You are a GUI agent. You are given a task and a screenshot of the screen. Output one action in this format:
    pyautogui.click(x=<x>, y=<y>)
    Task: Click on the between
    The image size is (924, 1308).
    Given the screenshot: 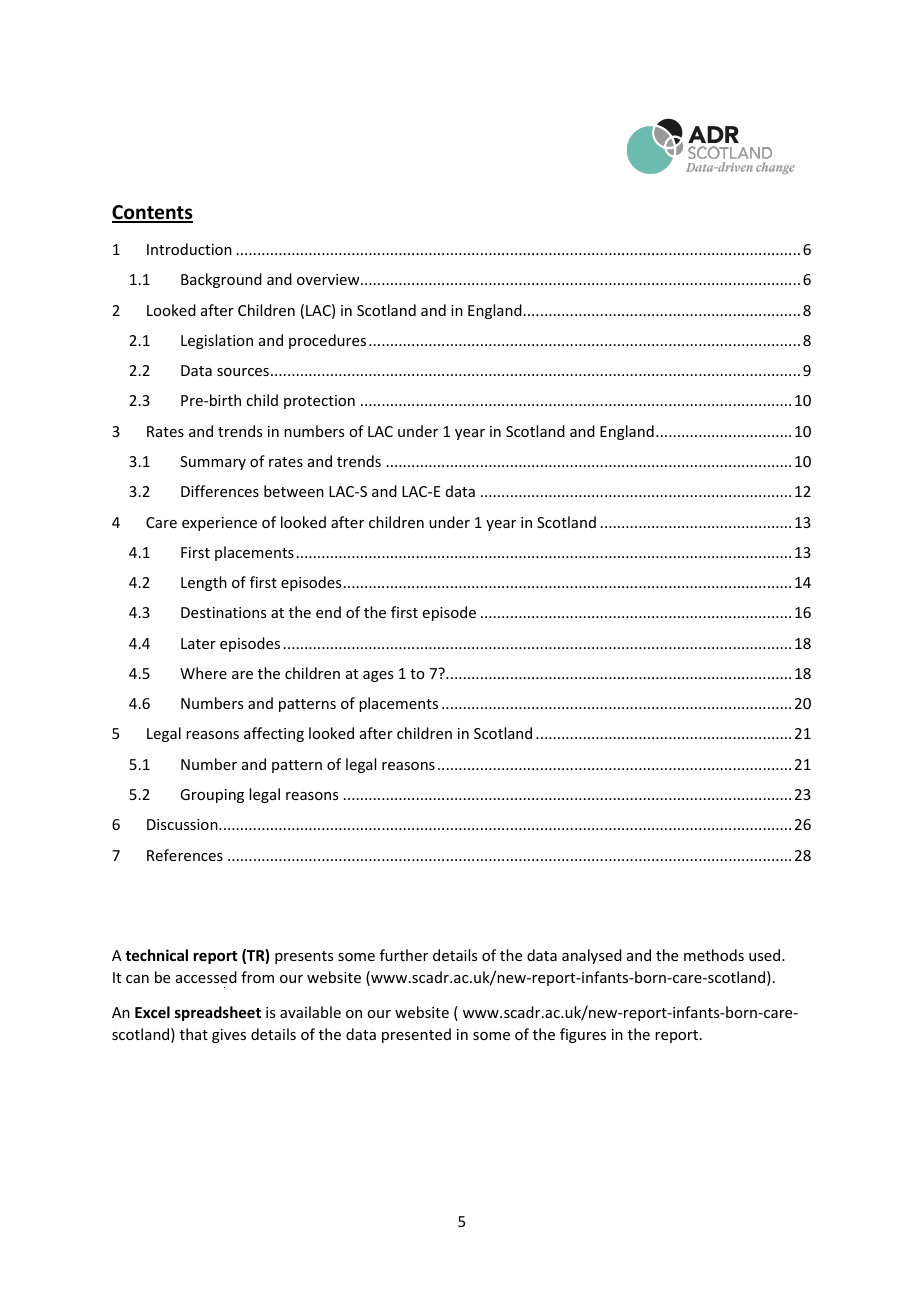 What is the action you would take?
    pyautogui.click(x=294, y=491)
